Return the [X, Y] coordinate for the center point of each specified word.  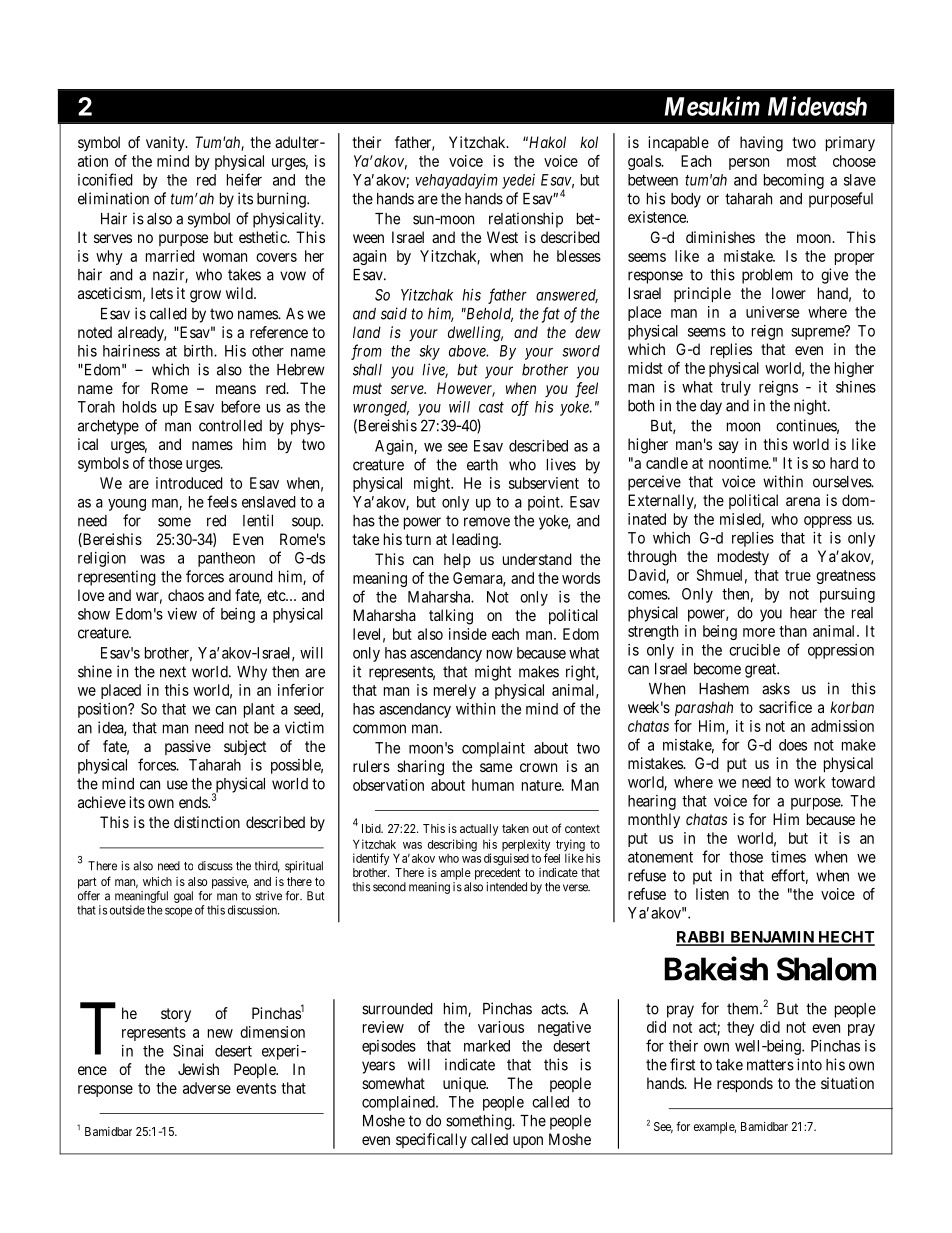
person [749, 164]
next [173, 672]
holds [140, 407]
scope [178, 912]
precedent [498, 874]
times [788, 857]
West [502, 237]
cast [491, 407]
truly [736, 388]
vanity [166, 143]
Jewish [198, 1069]
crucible [754, 650]
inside [468, 634]
